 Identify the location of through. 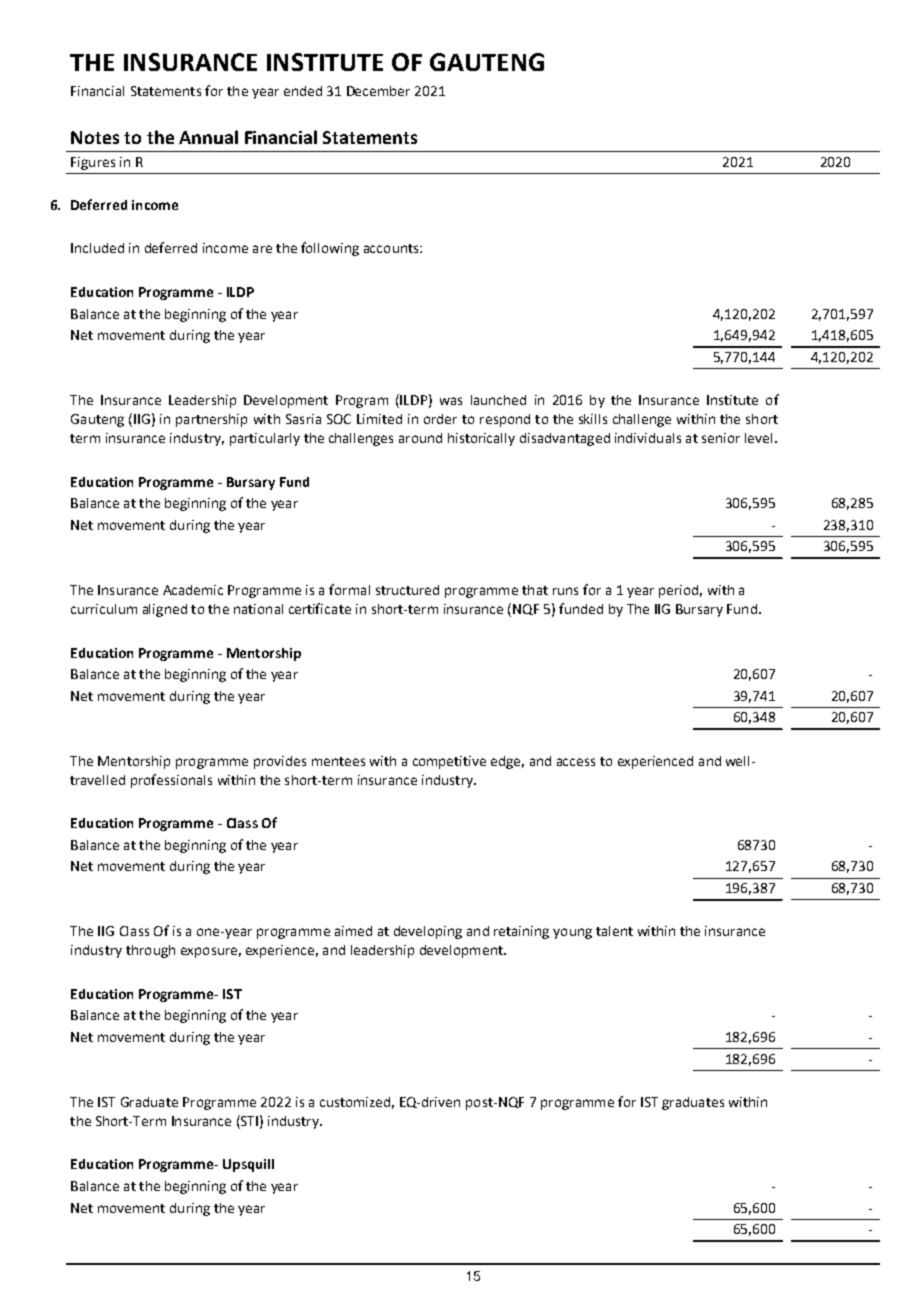
(150, 951).
